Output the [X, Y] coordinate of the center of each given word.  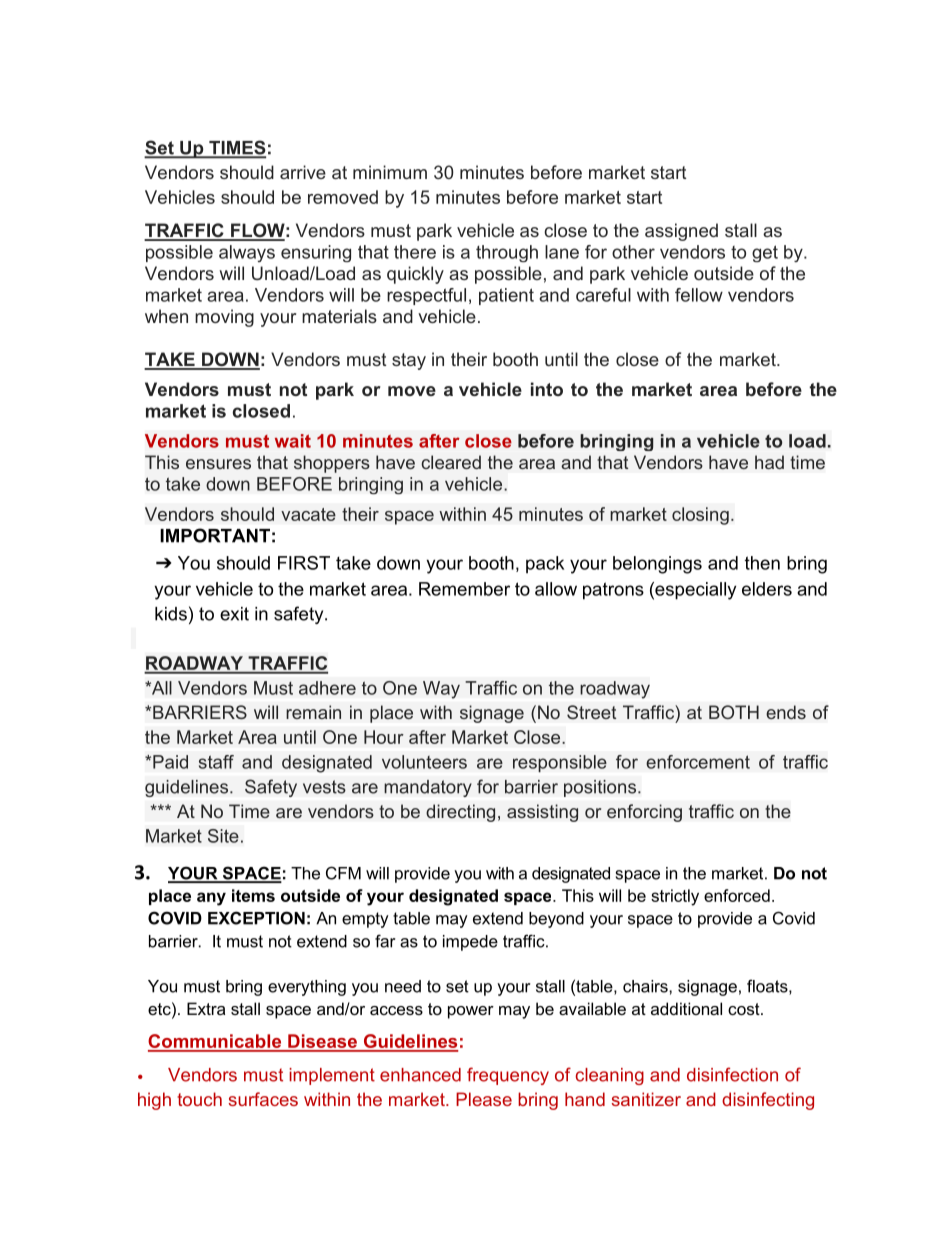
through [507, 253]
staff [216, 762]
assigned [681, 232]
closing [700, 516]
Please [484, 1099]
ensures [218, 464]
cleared [451, 462]
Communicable [216, 1042]
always [247, 253]
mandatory [428, 788]
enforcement [698, 762]
